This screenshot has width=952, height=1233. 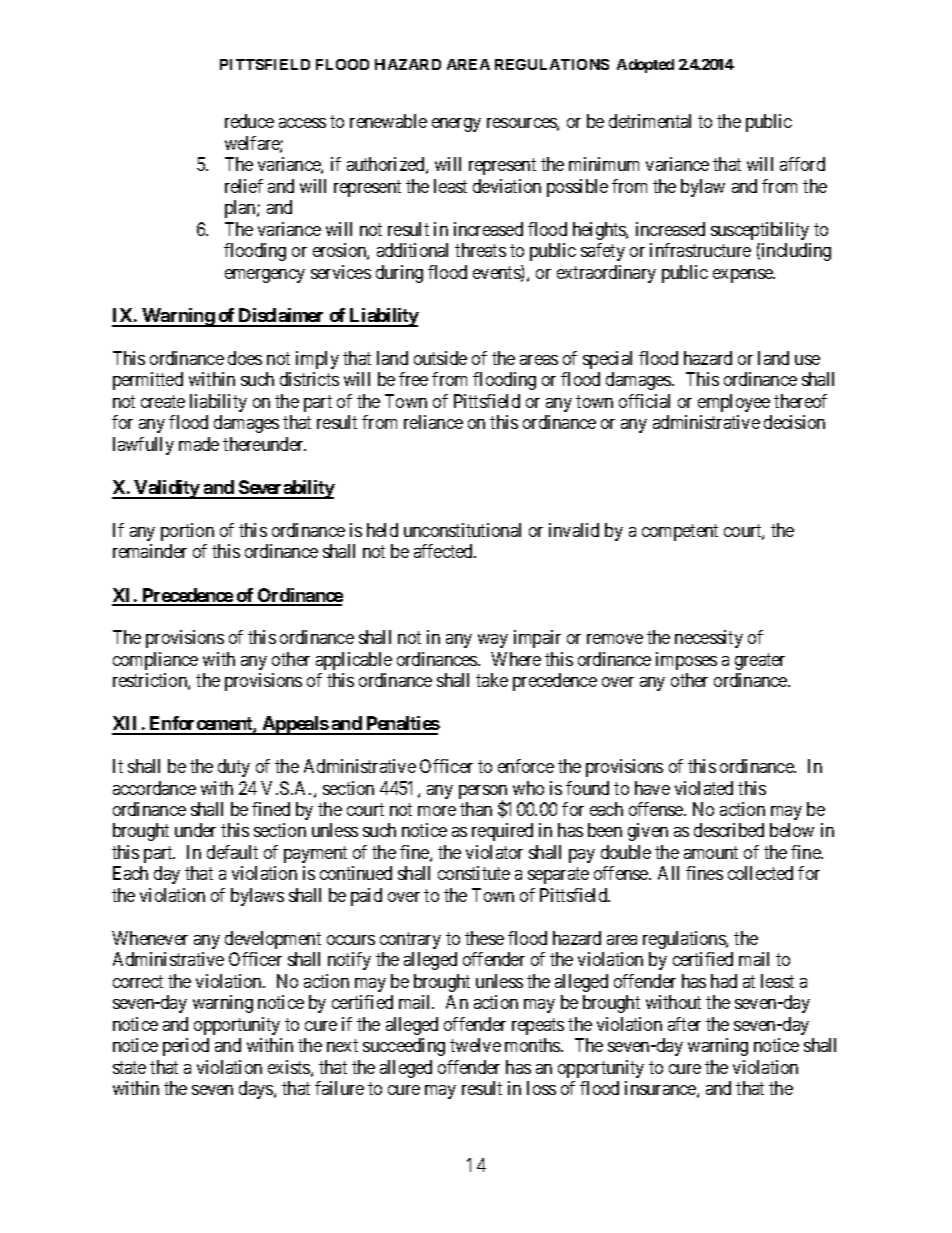 What do you see at coordinates (187, 532) in the screenshot?
I see `portion` at bounding box center [187, 532].
